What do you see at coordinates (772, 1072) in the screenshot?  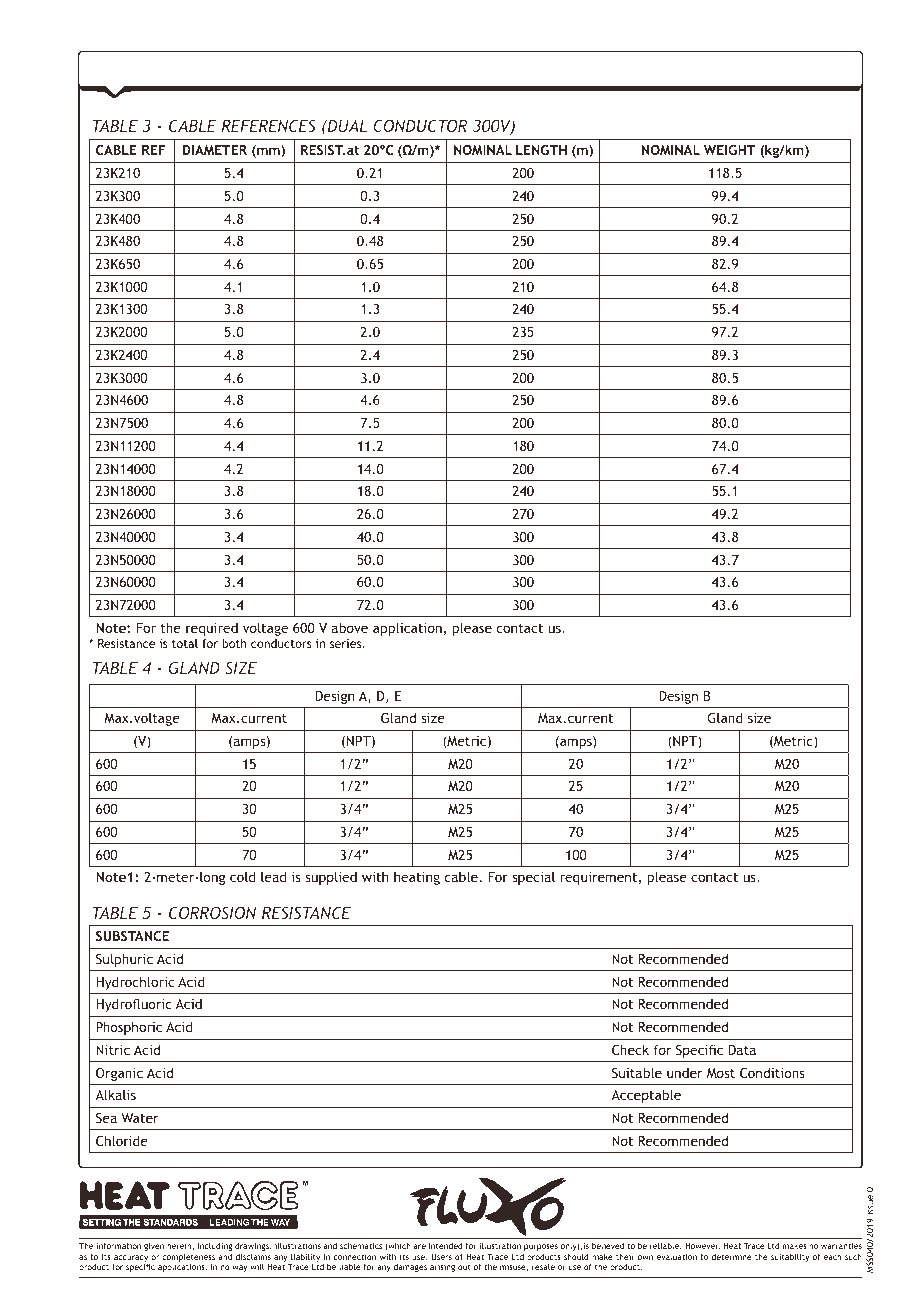 I see `Conditions` at bounding box center [772, 1072].
